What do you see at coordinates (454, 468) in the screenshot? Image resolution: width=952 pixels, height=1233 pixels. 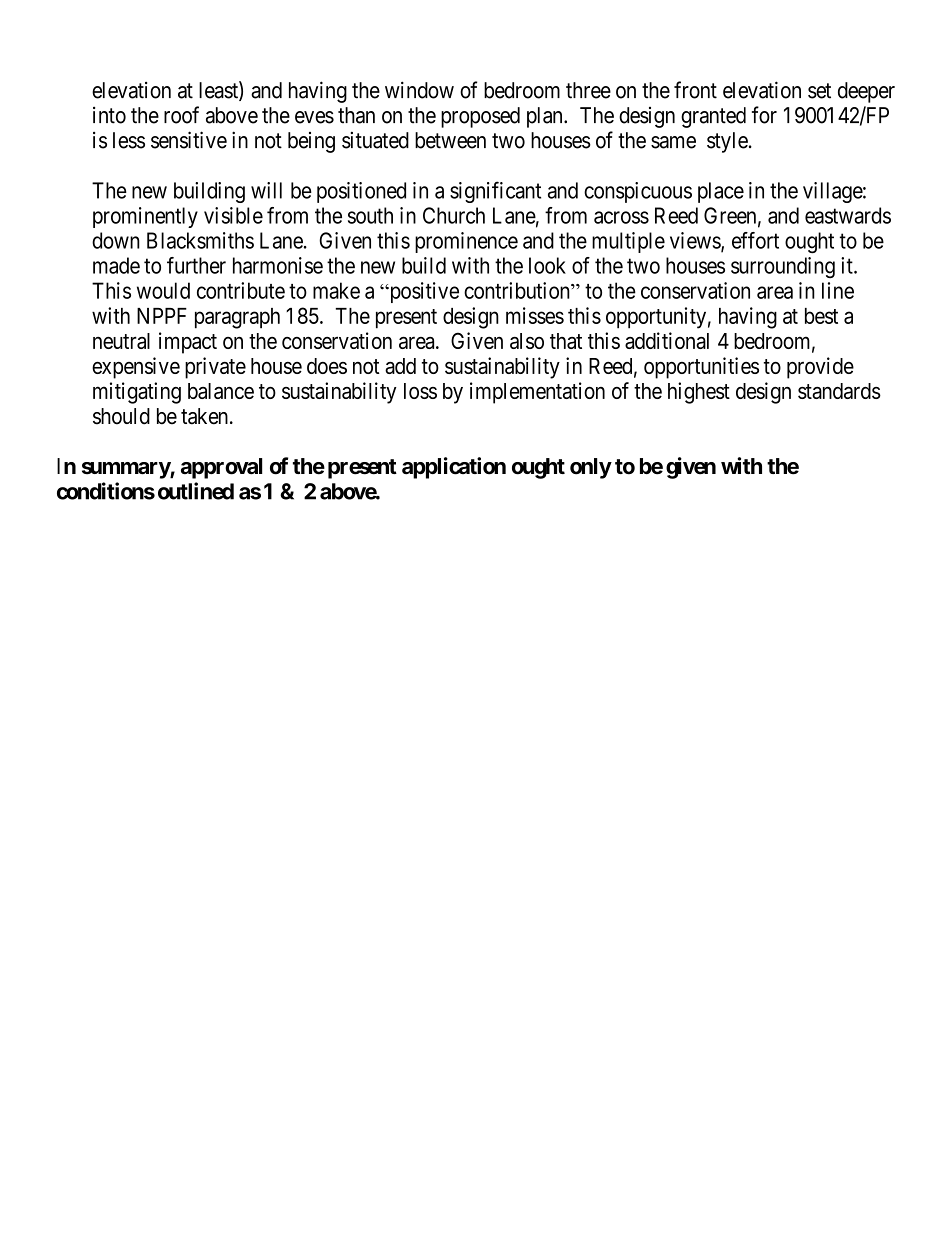 I see `application` at bounding box center [454, 468].
